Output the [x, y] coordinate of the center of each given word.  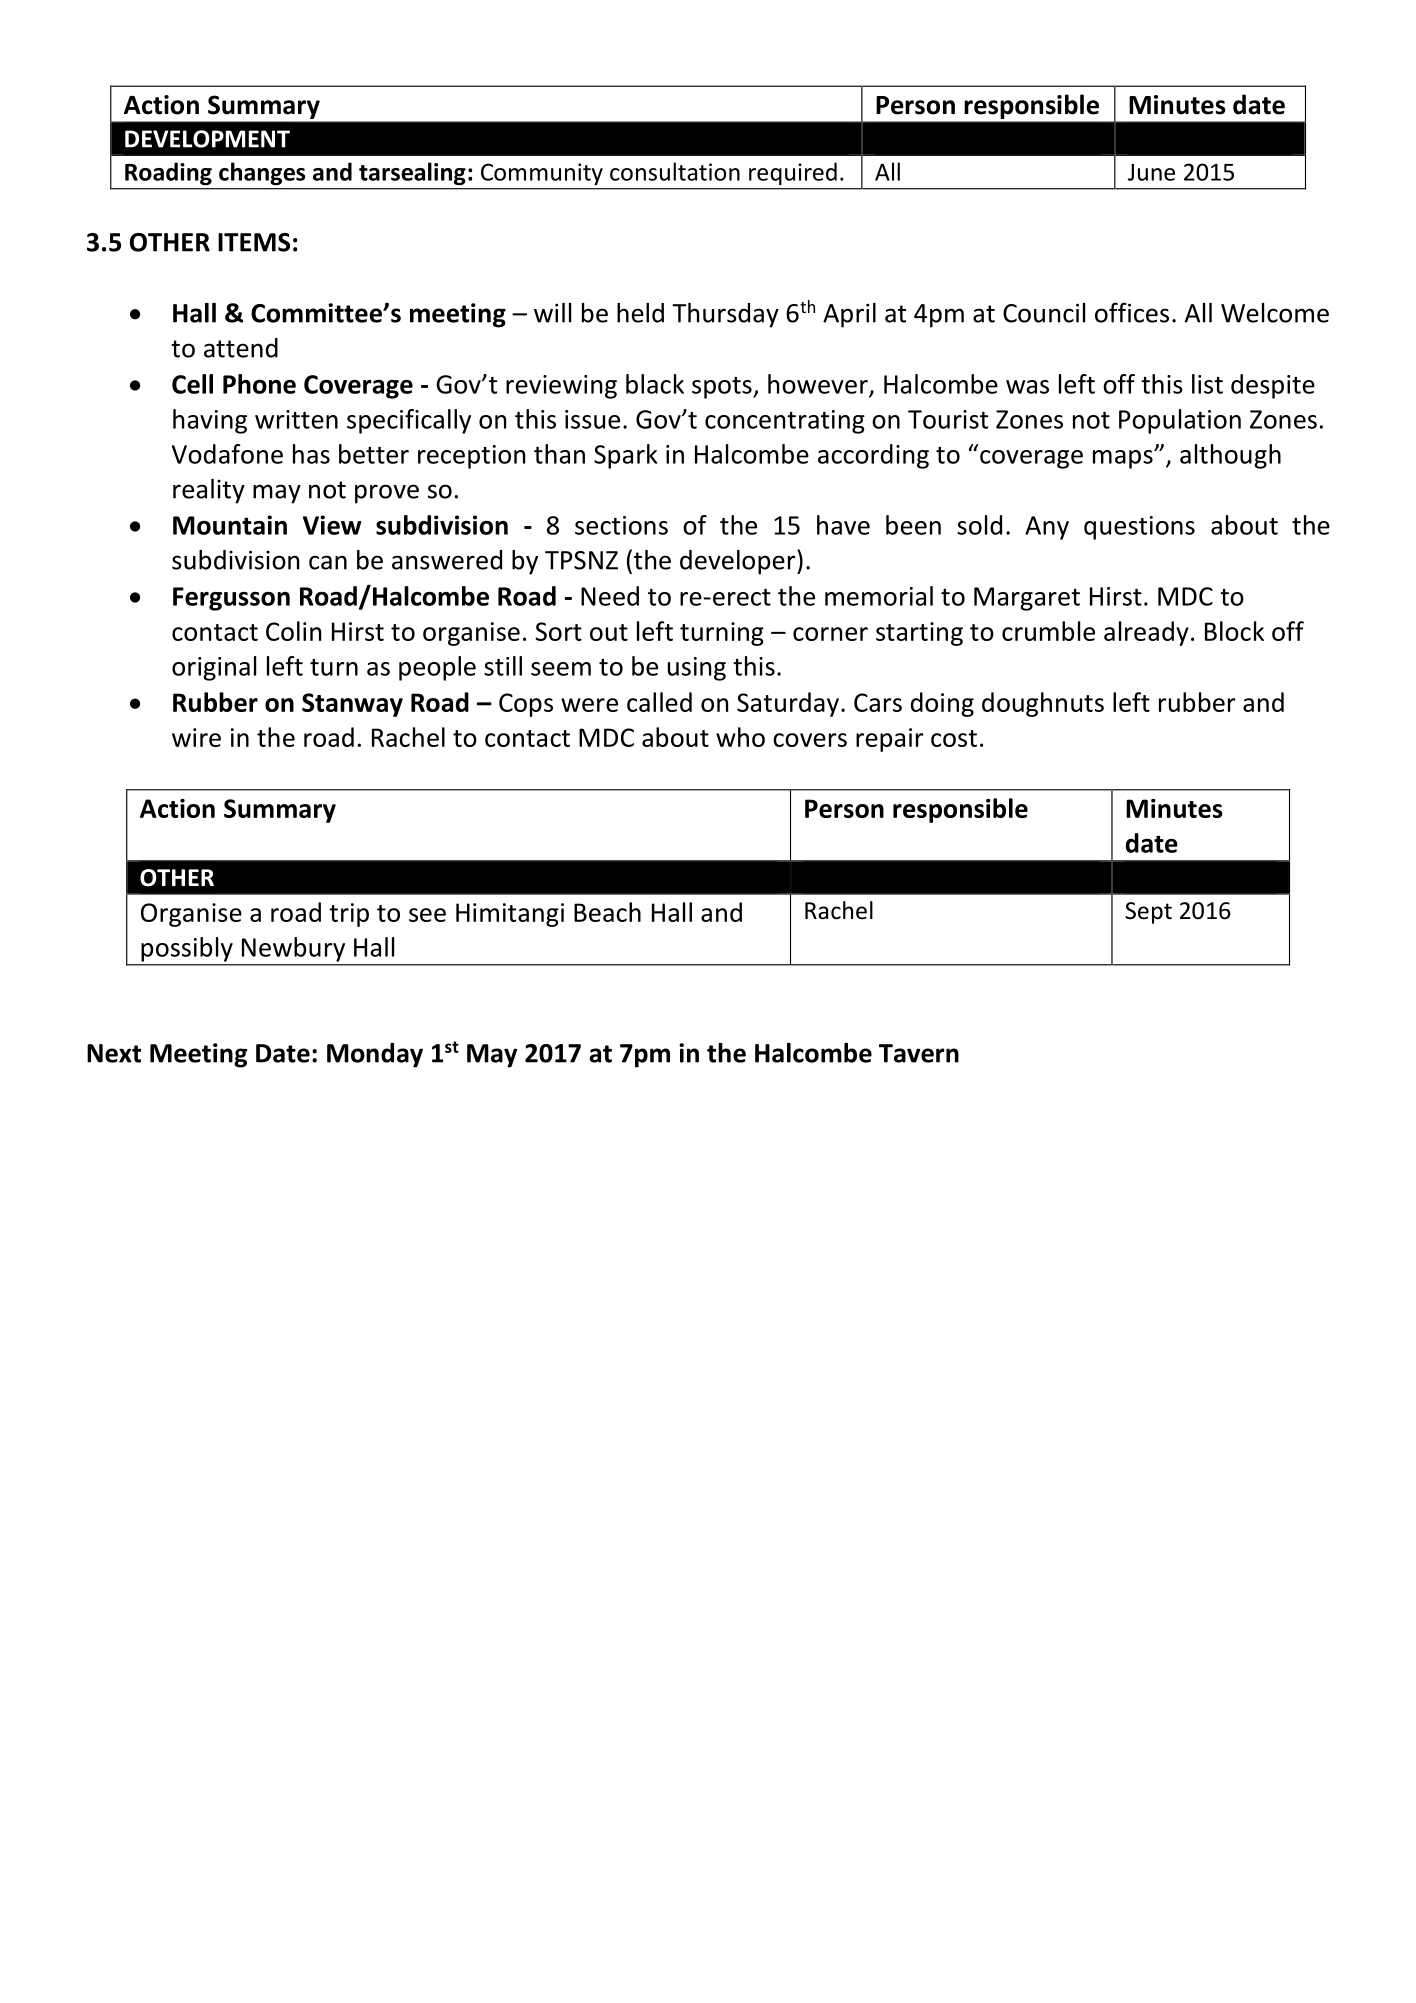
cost [954, 738]
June [1151, 172]
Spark [625, 456]
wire [196, 737]
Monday [375, 1055]
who [740, 737]
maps [1124, 459]
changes [262, 173]
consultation [675, 171]
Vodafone [227, 454]
